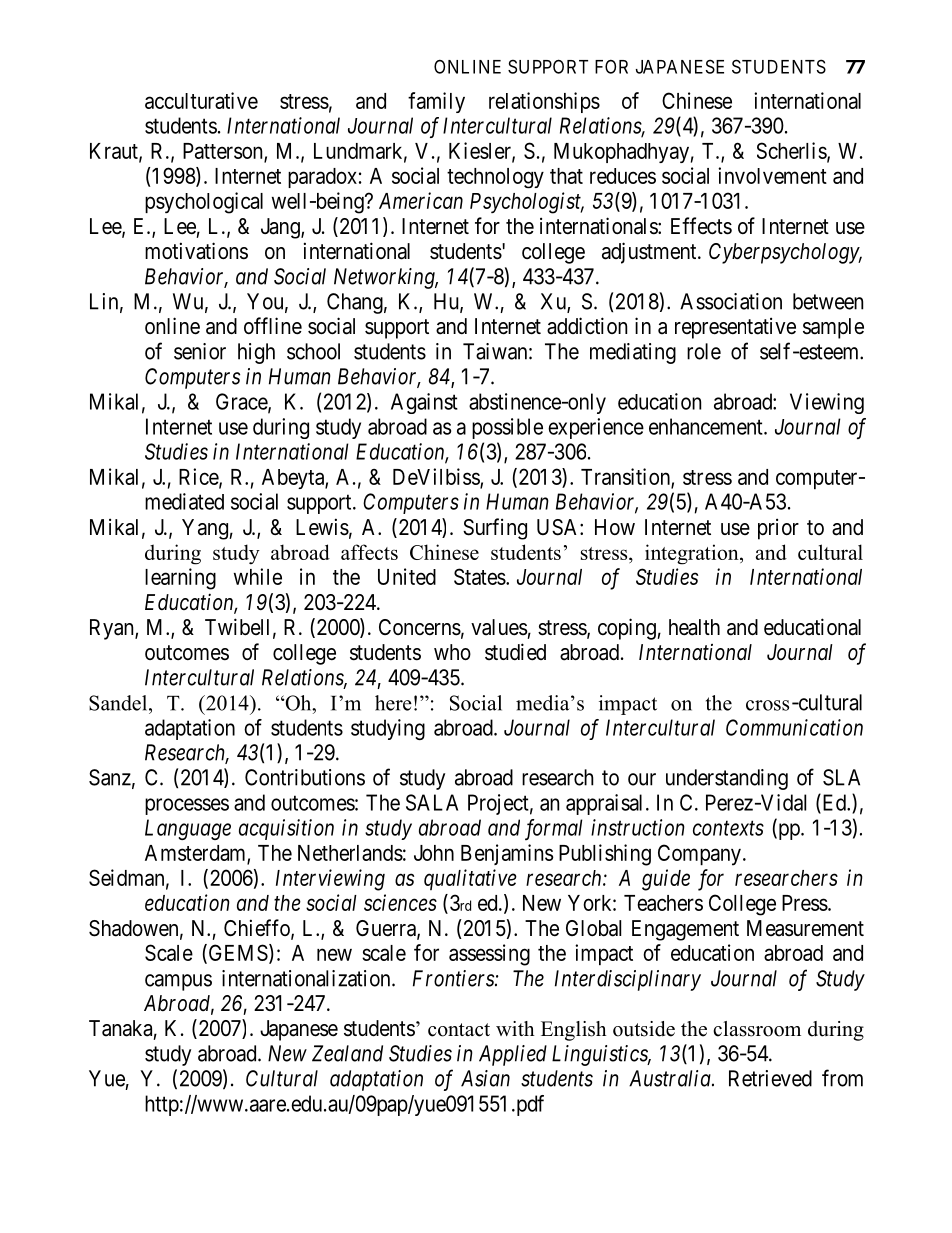 The width and height of the page is (952, 1233). I want to click on family, so click(436, 102).
